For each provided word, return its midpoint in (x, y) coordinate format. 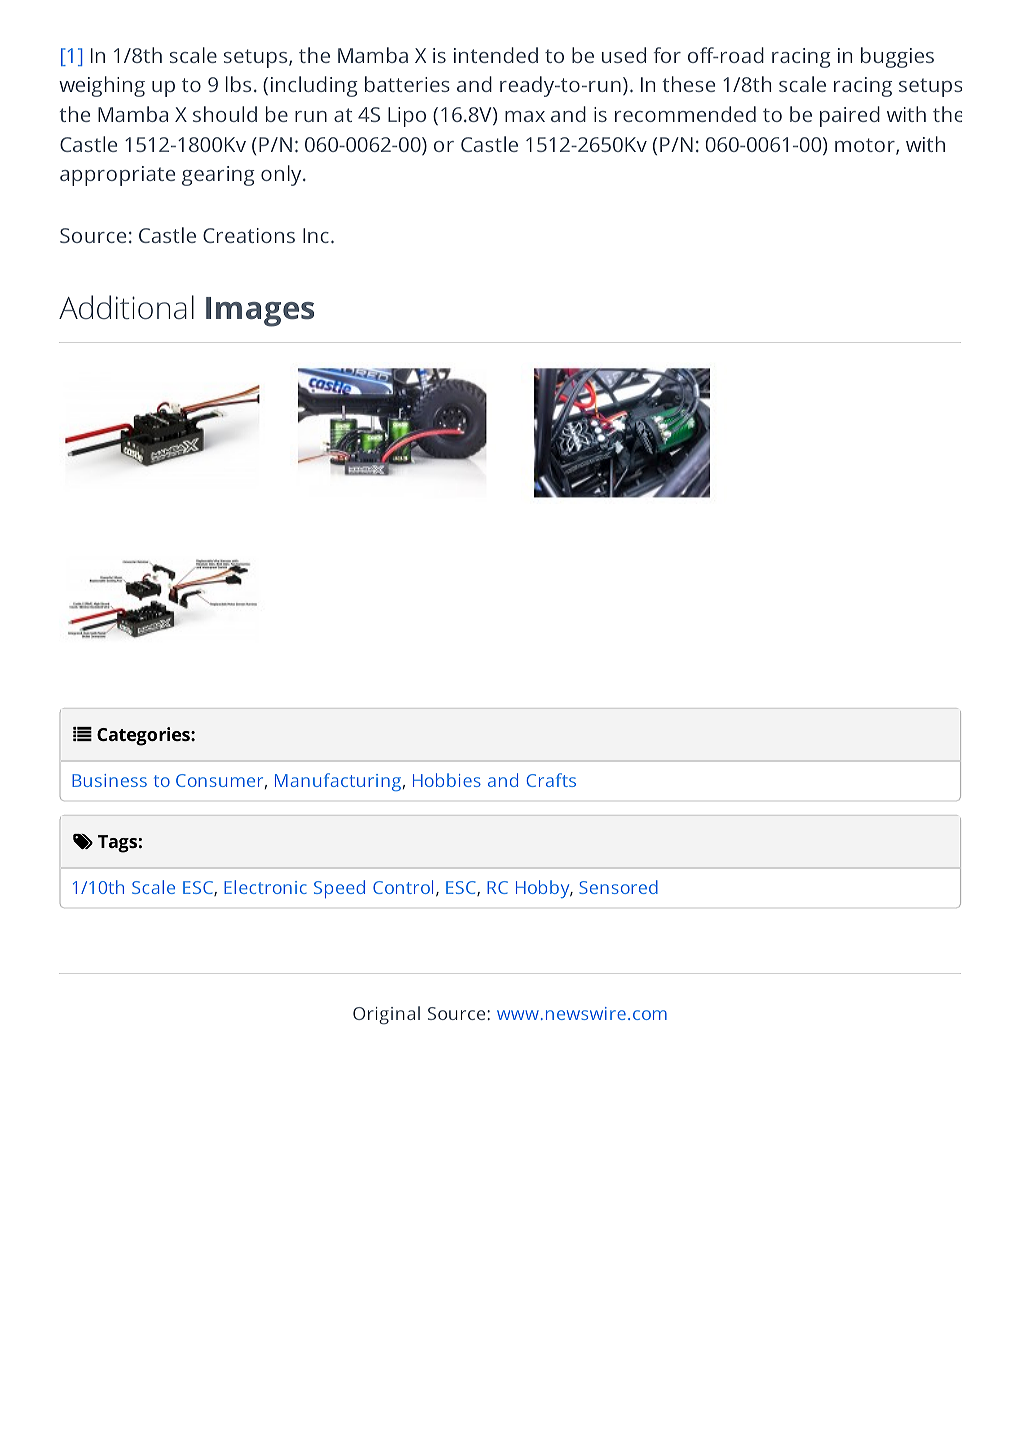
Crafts (551, 780)
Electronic (265, 887)
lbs (238, 84)
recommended (685, 114)
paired (850, 116)
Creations (249, 235)
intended (496, 55)
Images (260, 312)
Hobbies (447, 780)
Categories (144, 736)
